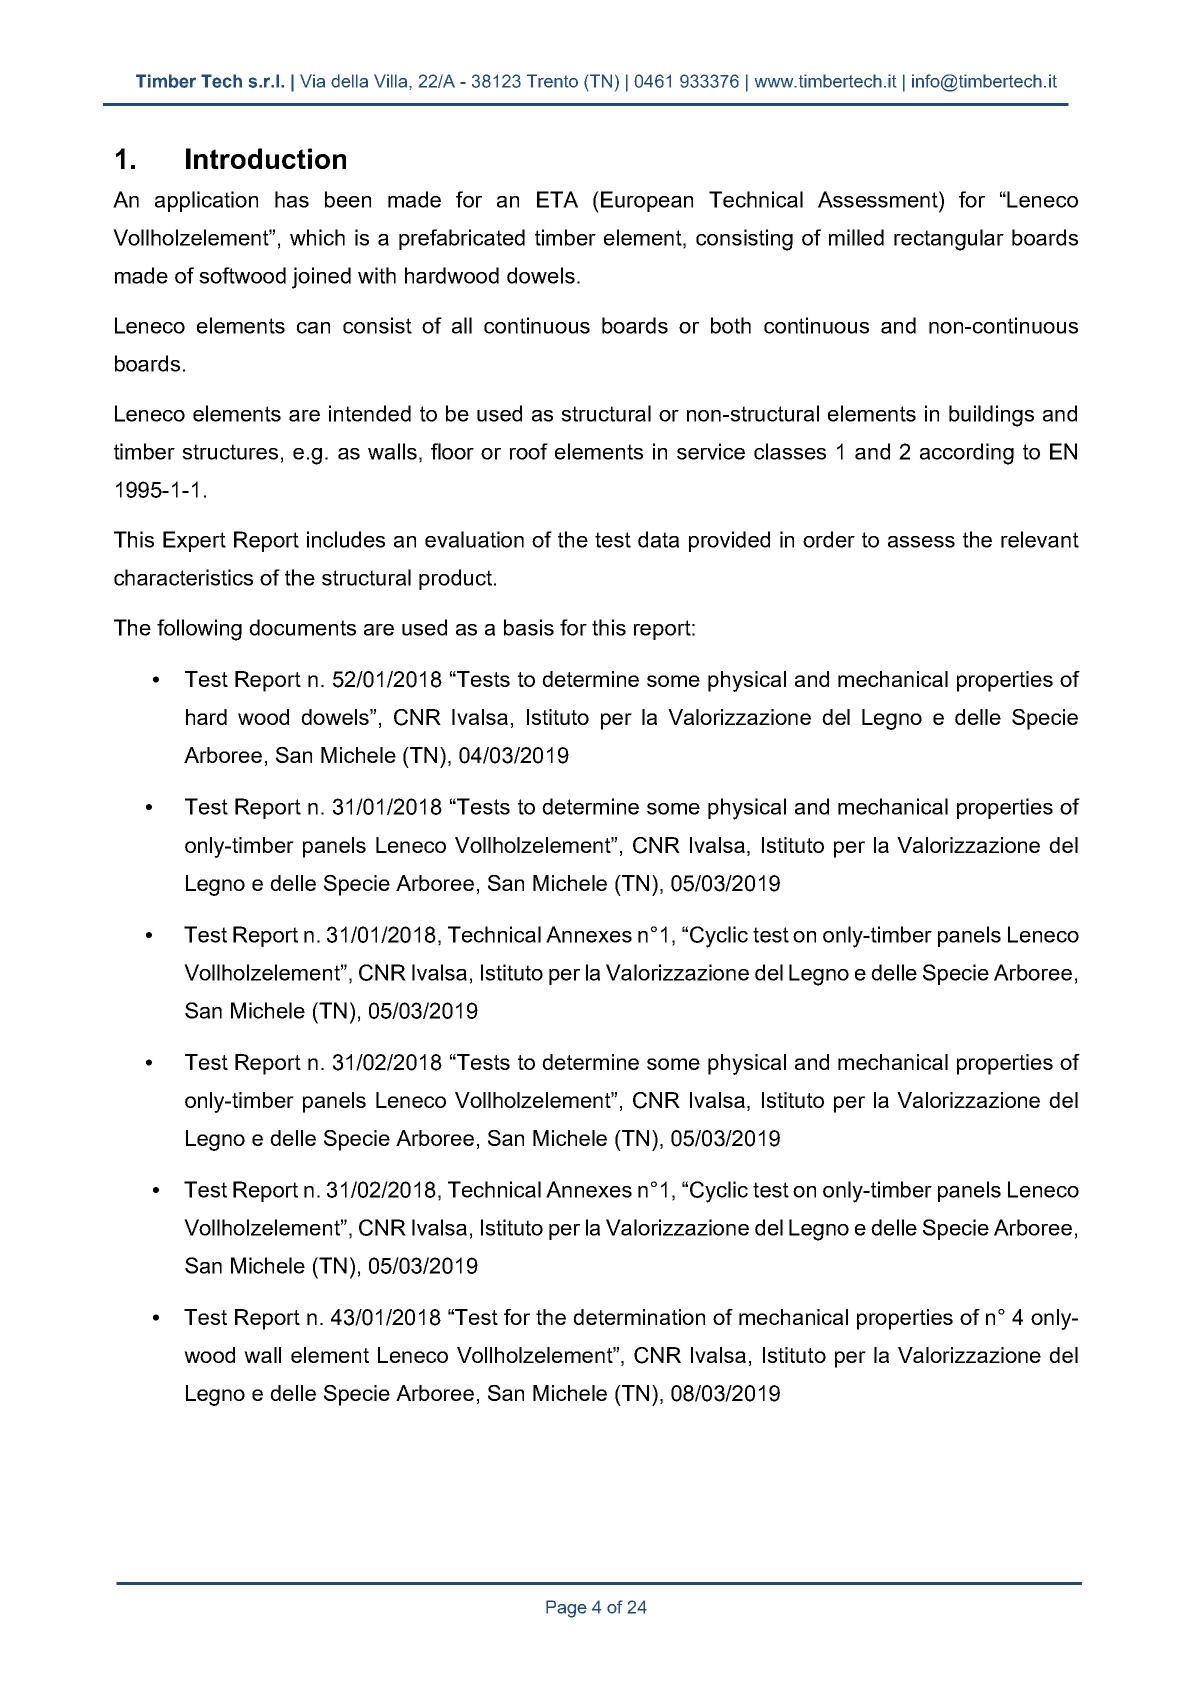 The width and height of the screenshot is (1192, 1687). I want to click on relevant, so click(1040, 539).
